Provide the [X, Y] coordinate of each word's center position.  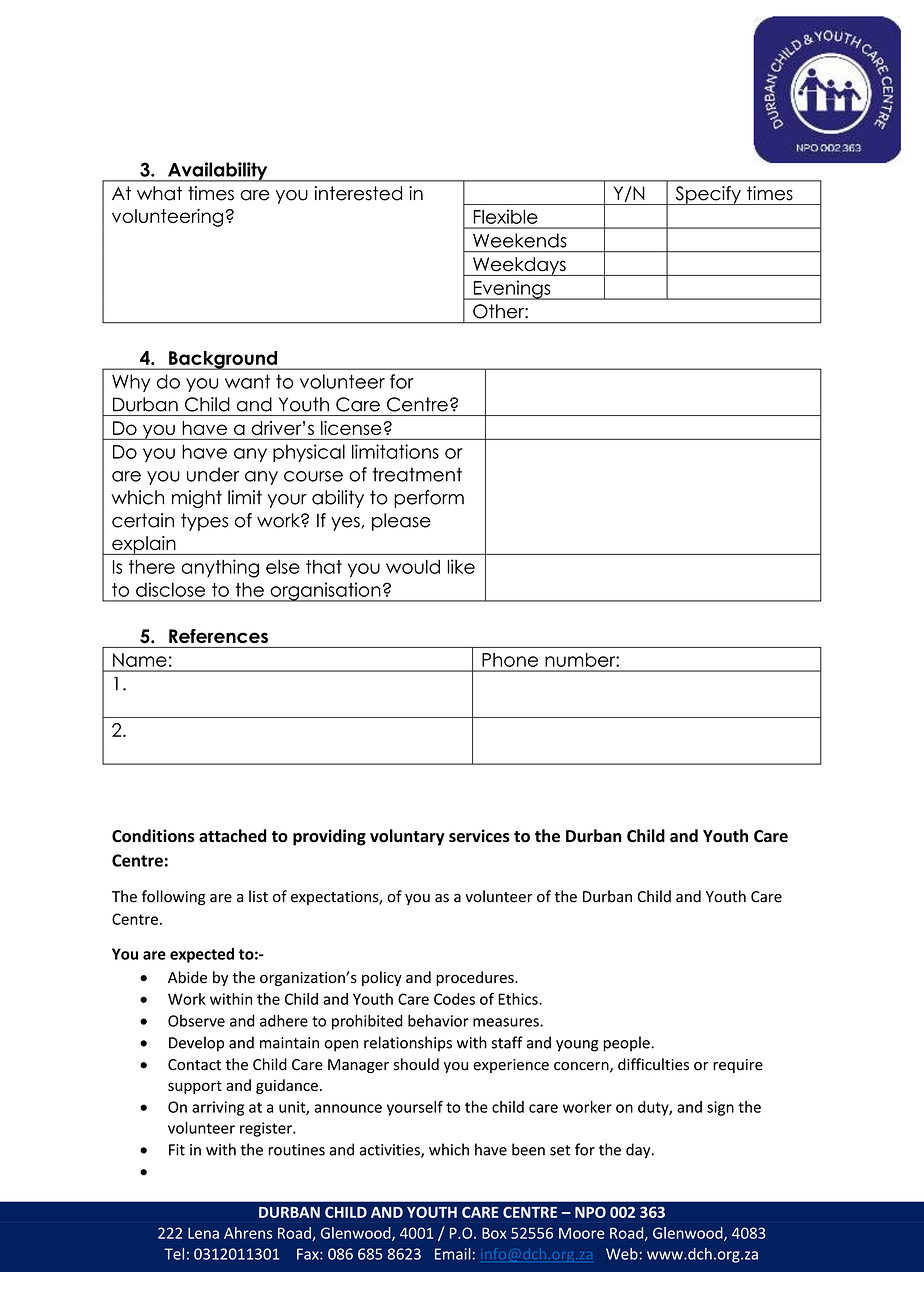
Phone [510, 660]
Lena [203, 1233]
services [479, 836]
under [213, 474]
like [461, 566]
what [159, 193]
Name [140, 660]
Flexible [506, 216]
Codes [454, 999]
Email [453, 1254]
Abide [187, 977]
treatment [417, 474]
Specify [708, 195]
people [627, 1044]
